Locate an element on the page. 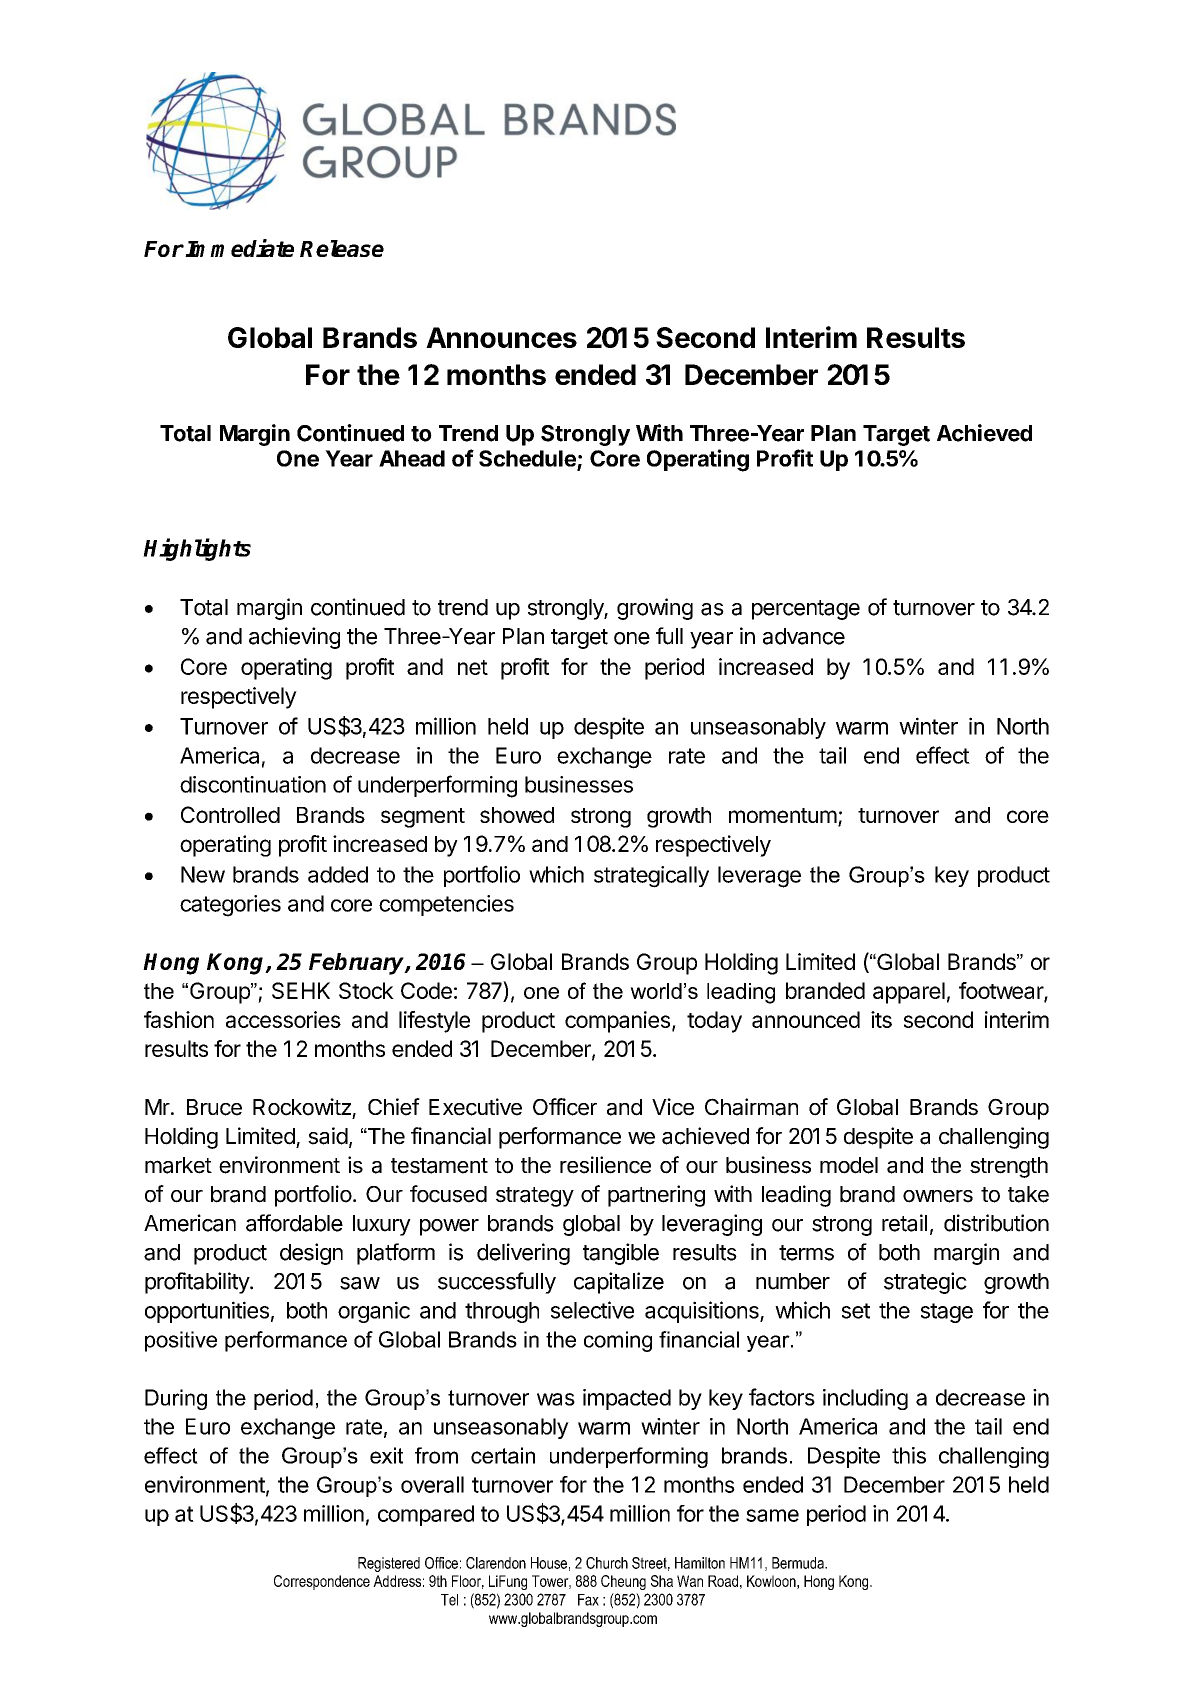  achieving is located at coordinates (294, 638).
